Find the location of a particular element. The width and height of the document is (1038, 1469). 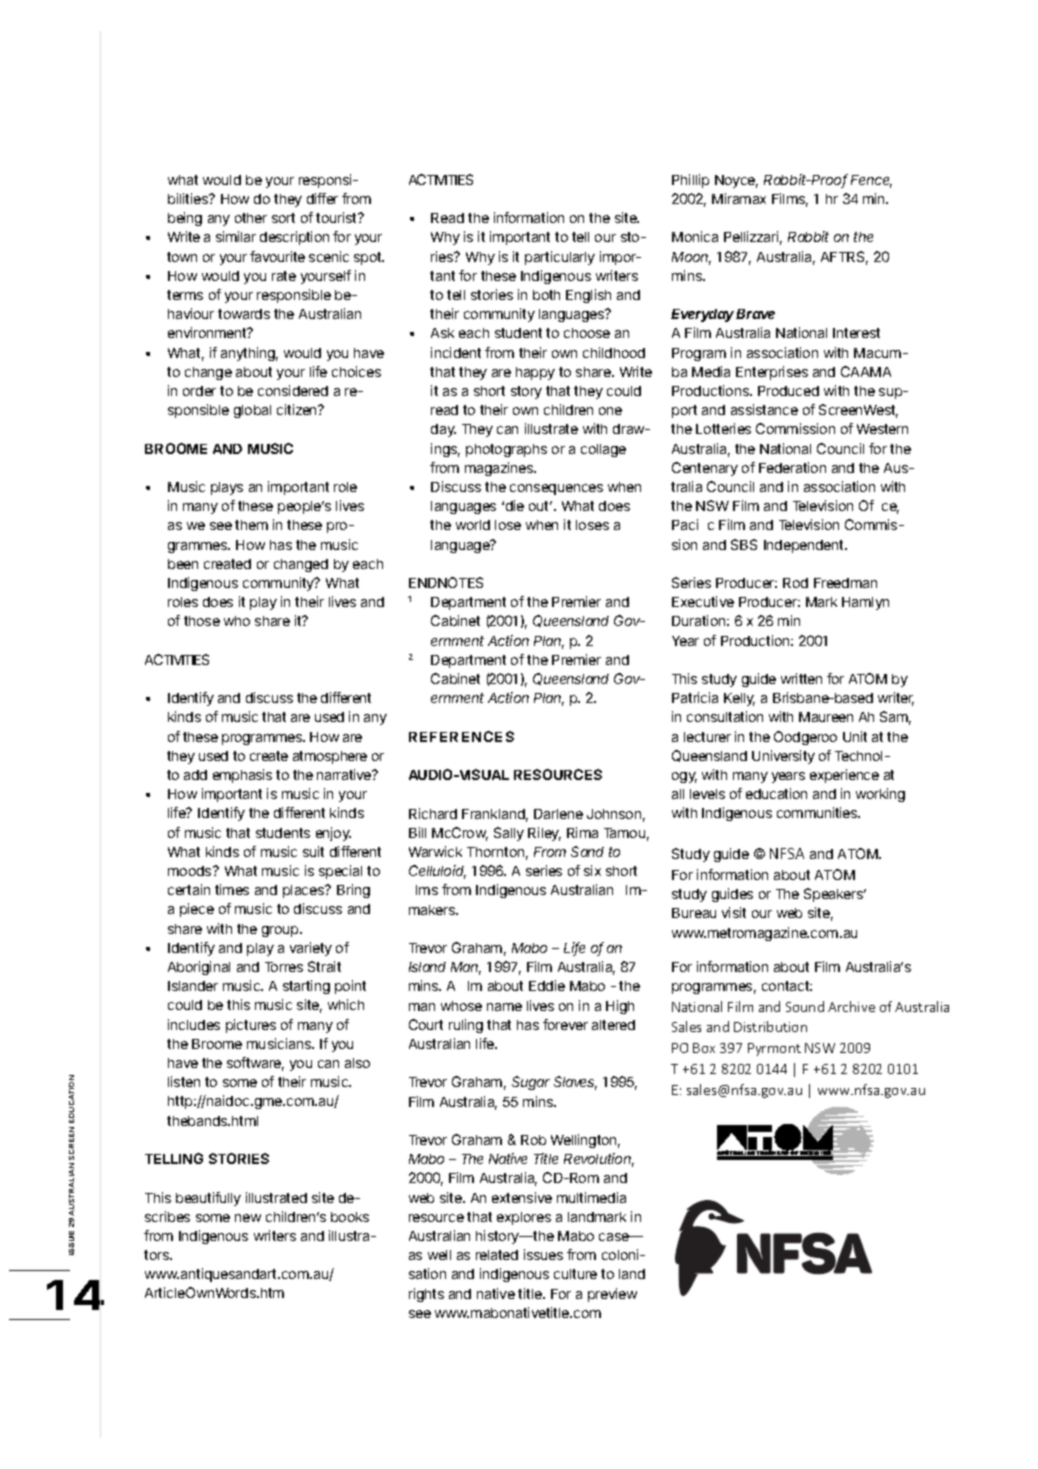

software is located at coordinates (255, 1064).
